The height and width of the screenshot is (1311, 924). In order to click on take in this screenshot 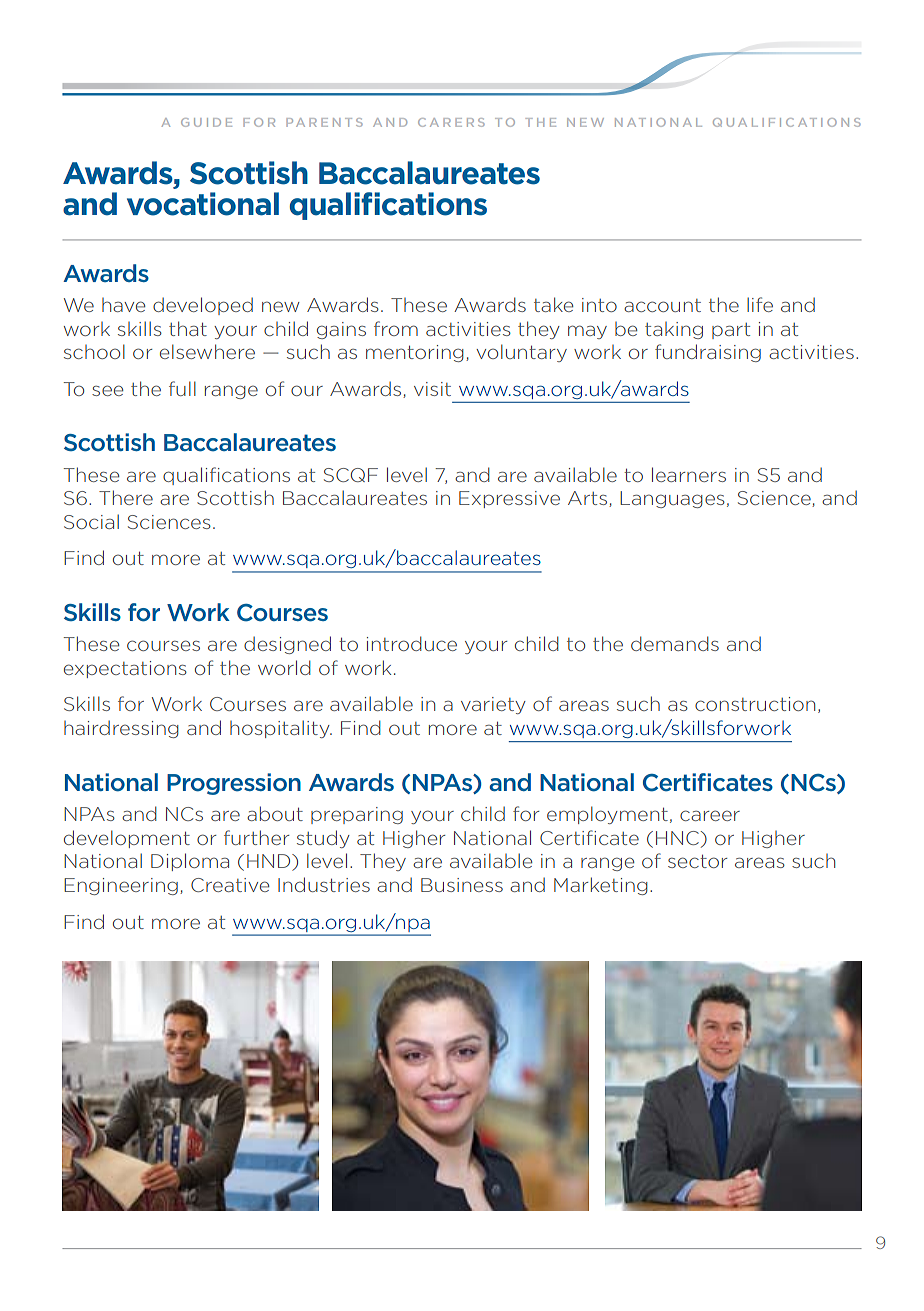, I will do `click(553, 304)`.
